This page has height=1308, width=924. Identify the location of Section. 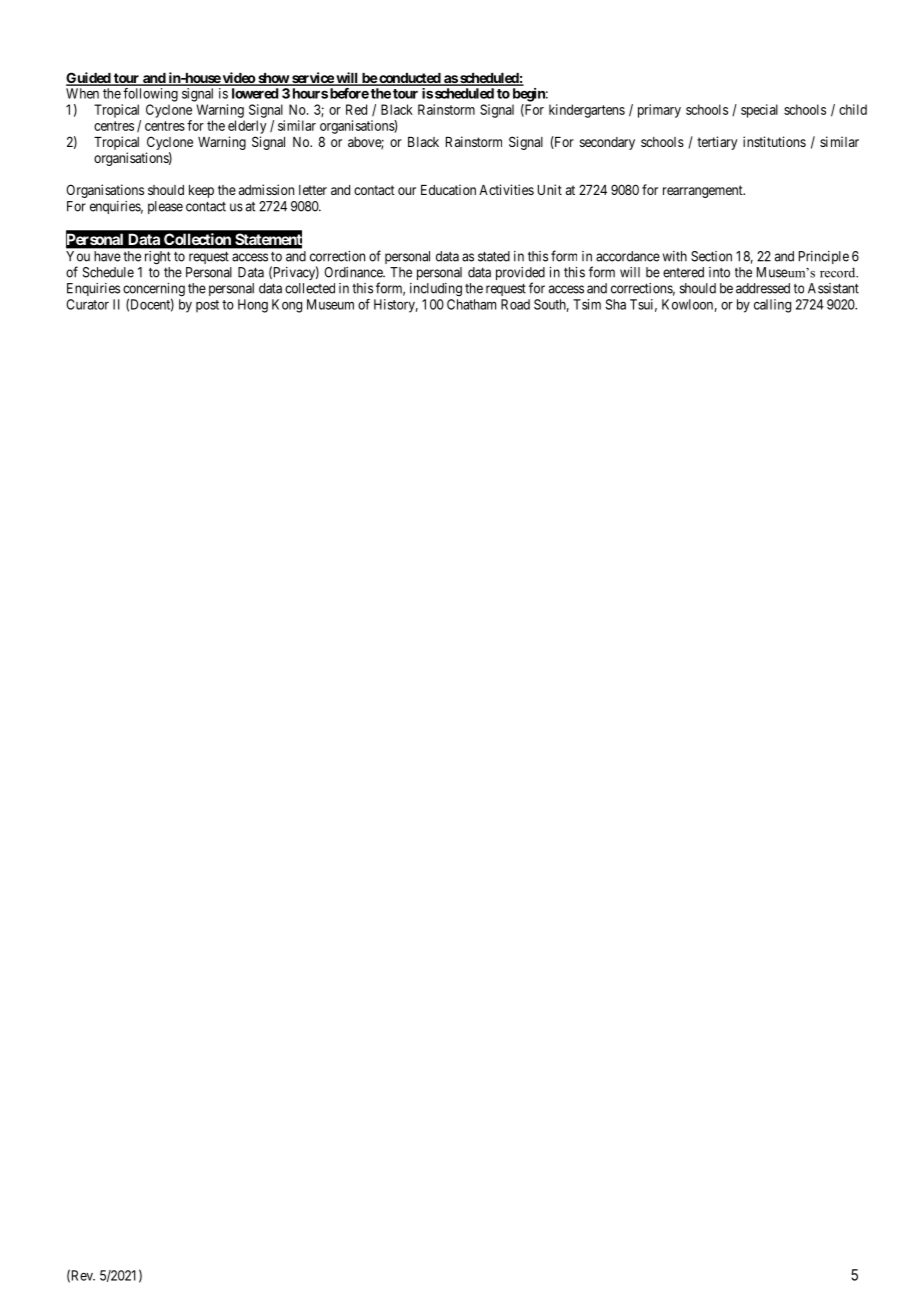
(711, 256).
